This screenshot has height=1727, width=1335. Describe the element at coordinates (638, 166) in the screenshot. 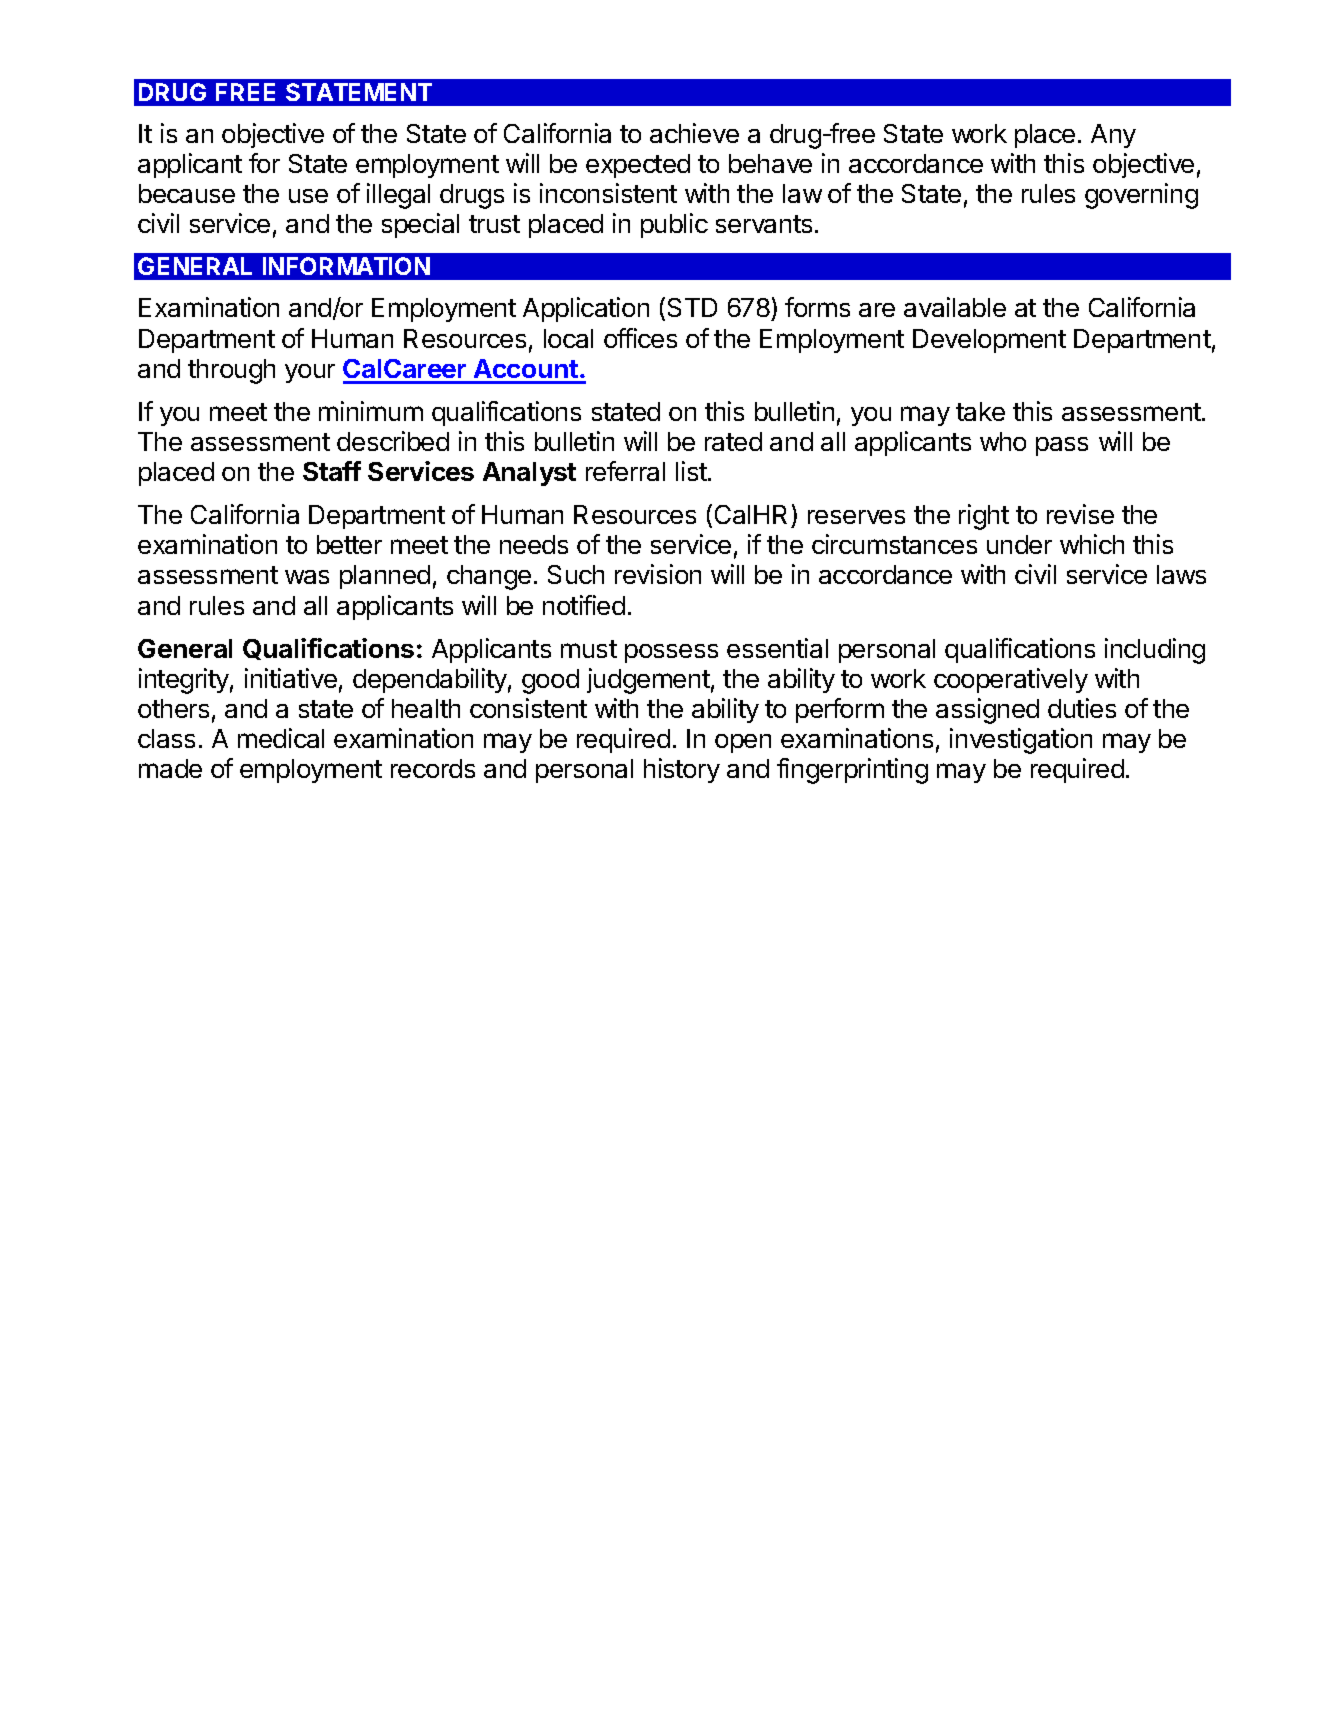

I see `expected` at that location.
